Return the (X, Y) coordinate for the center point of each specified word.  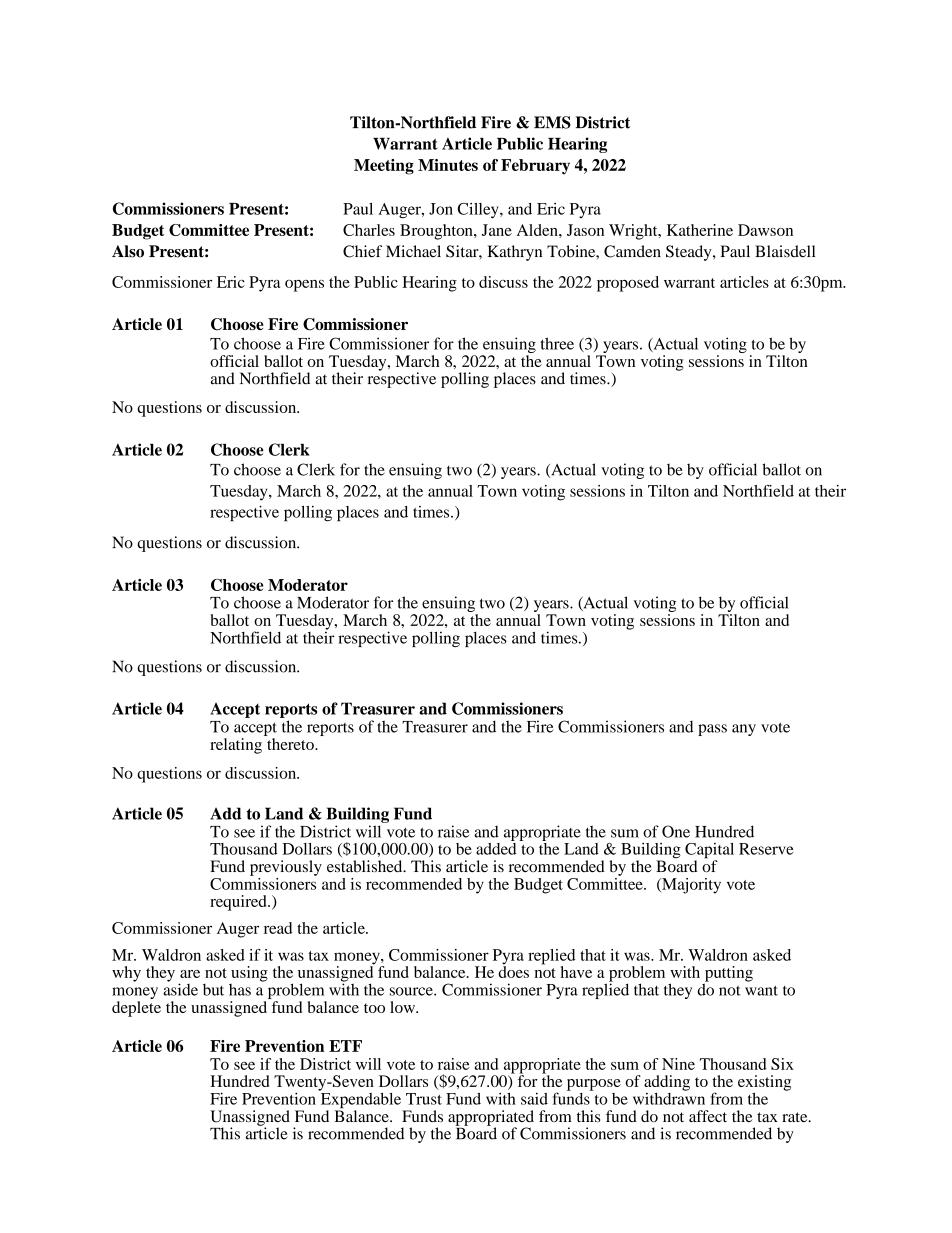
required (239, 903)
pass (712, 730)
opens (304, 286)
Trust (424, 1099)
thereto (291, 744)
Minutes (448, 165)
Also (128, 251)
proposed (628, 284)
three (557, 343)
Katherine (700, 230)
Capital (709, 852)
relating (236, 746)
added (496, 847)
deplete (136, 1009)
